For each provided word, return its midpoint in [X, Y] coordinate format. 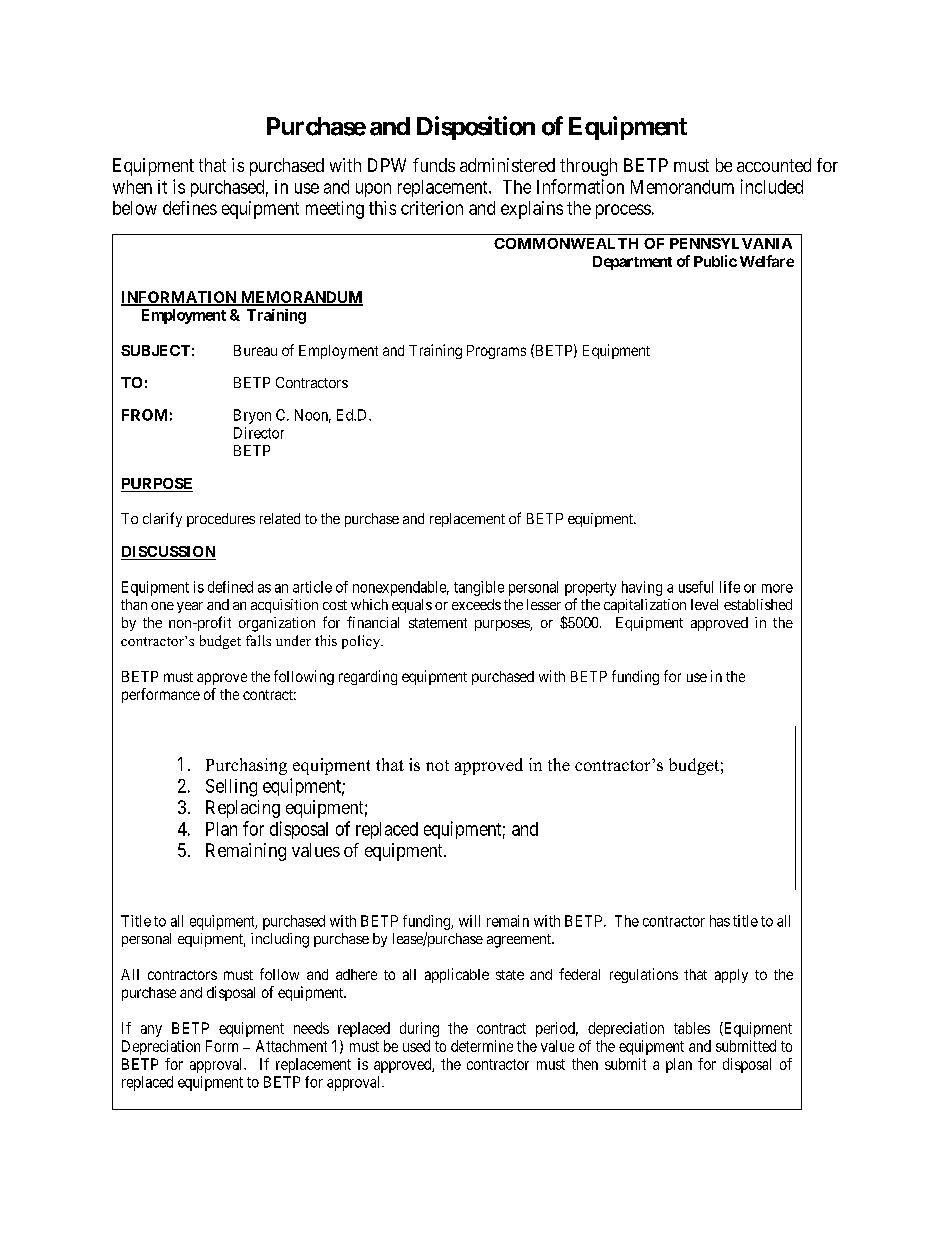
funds [434, 165]
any [151, 1031]
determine [482, 1046]
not [437, 765]
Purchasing [246, 766]
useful [696, 587]
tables [692, 1028]
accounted [774, 165]
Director [259, 433]
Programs [496, 352]
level [704, 604]
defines [190, 208]
